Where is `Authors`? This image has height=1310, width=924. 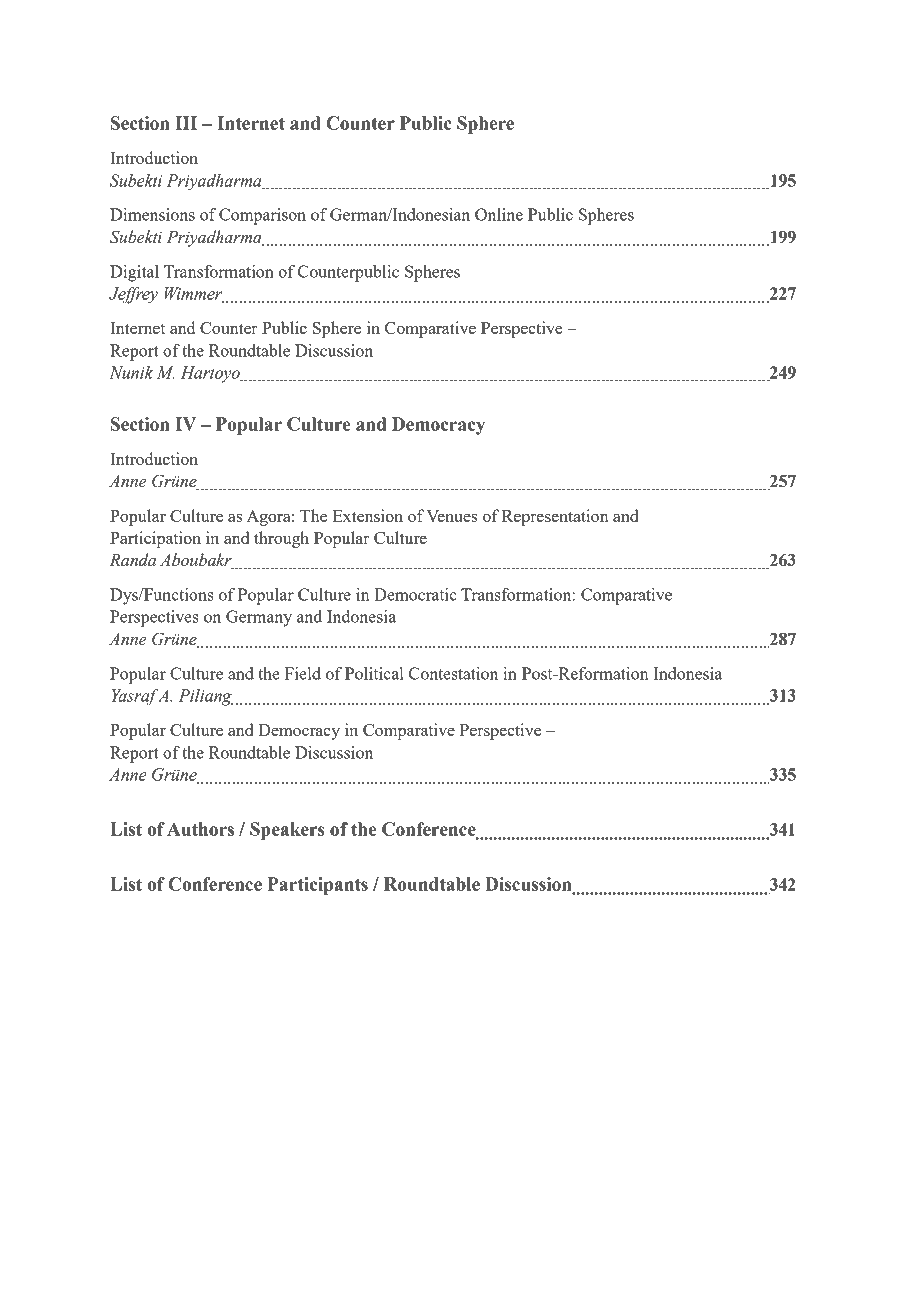
Authors is located at coordinates (200, 829).
